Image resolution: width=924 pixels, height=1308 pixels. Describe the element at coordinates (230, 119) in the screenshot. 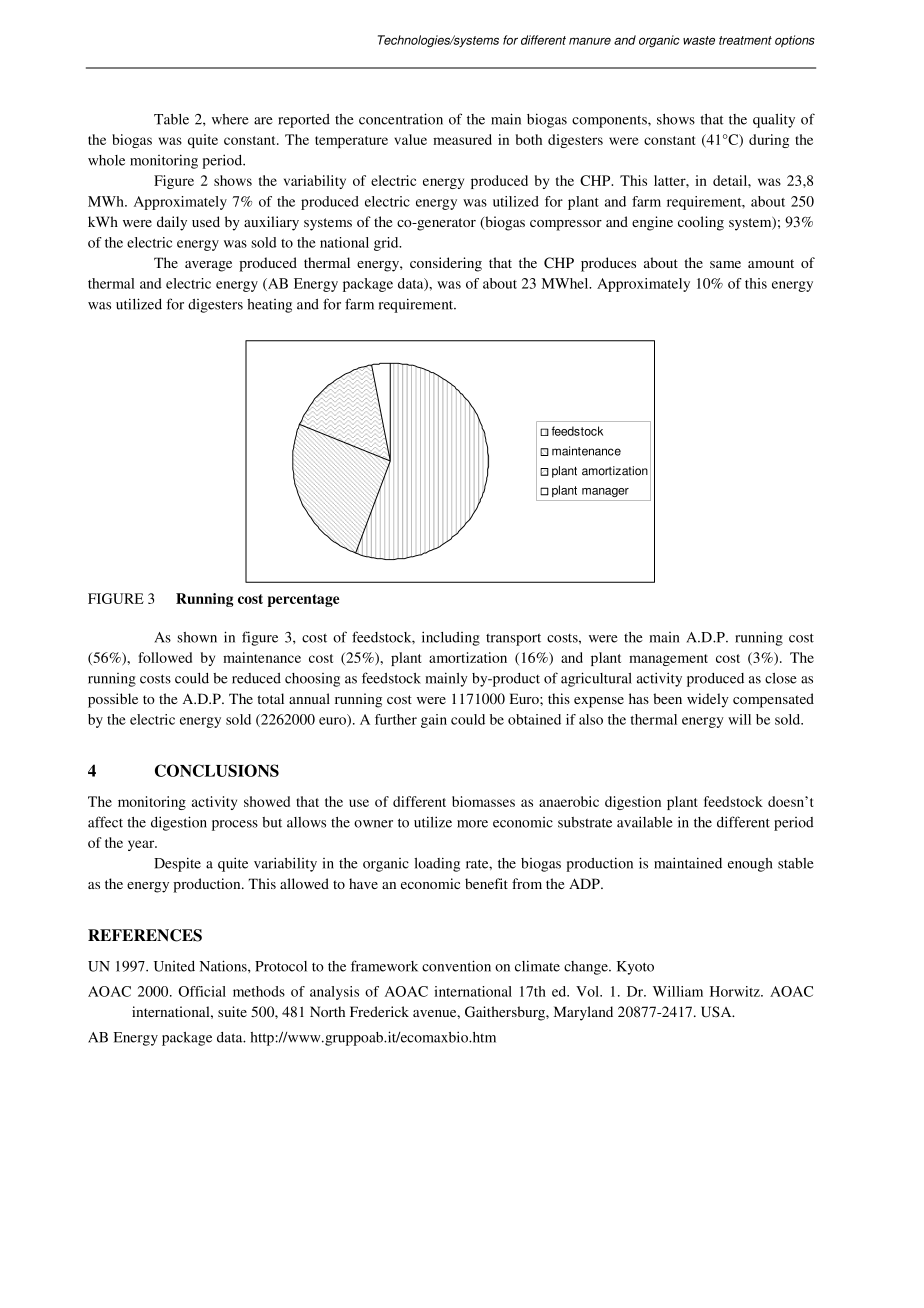

I see `where` at that location.
